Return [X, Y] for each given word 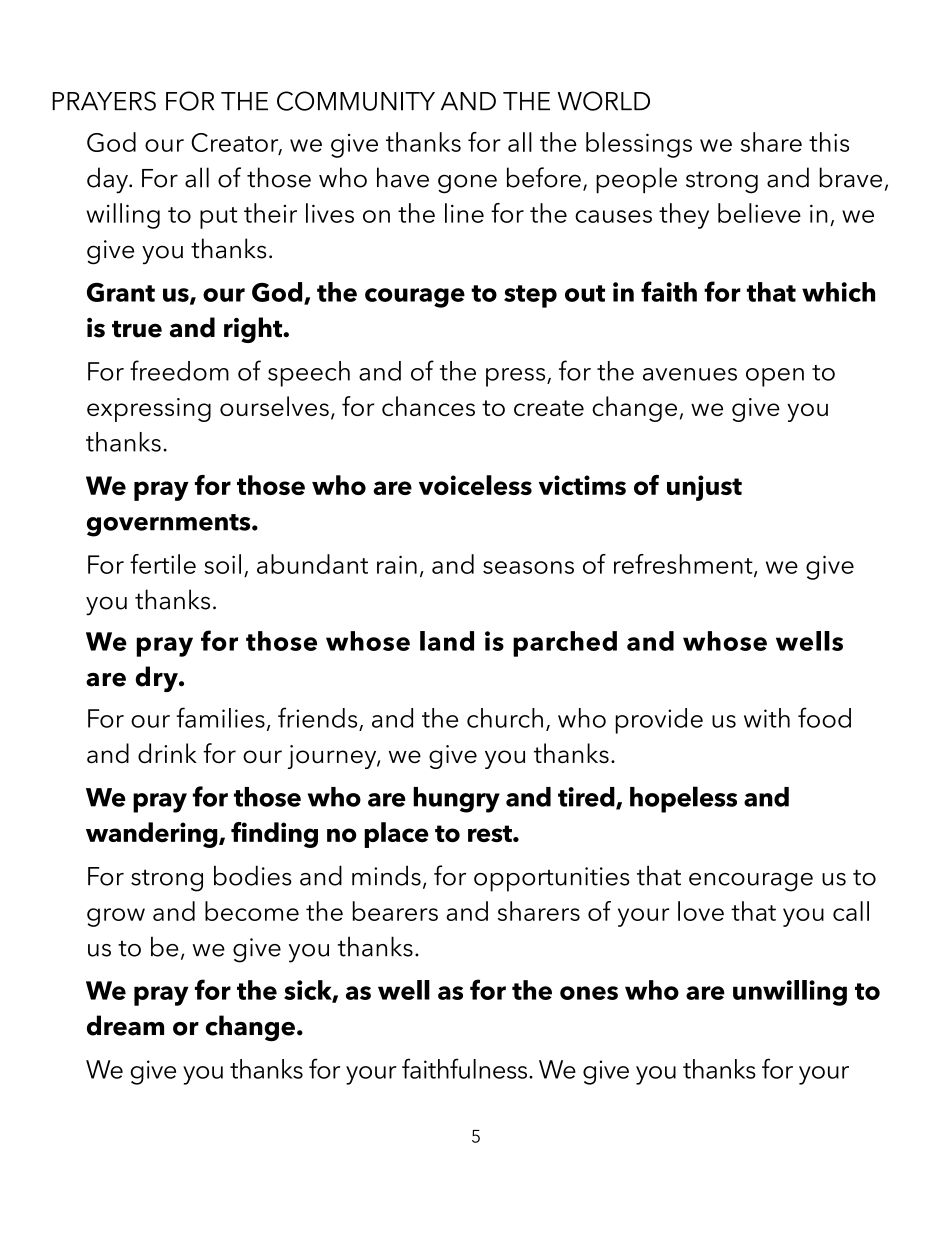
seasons [528, 567]
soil [222, 564]
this [829, 142]
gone [467, 184]
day [108, 180]
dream [125, 1025]
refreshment [684, 565]
